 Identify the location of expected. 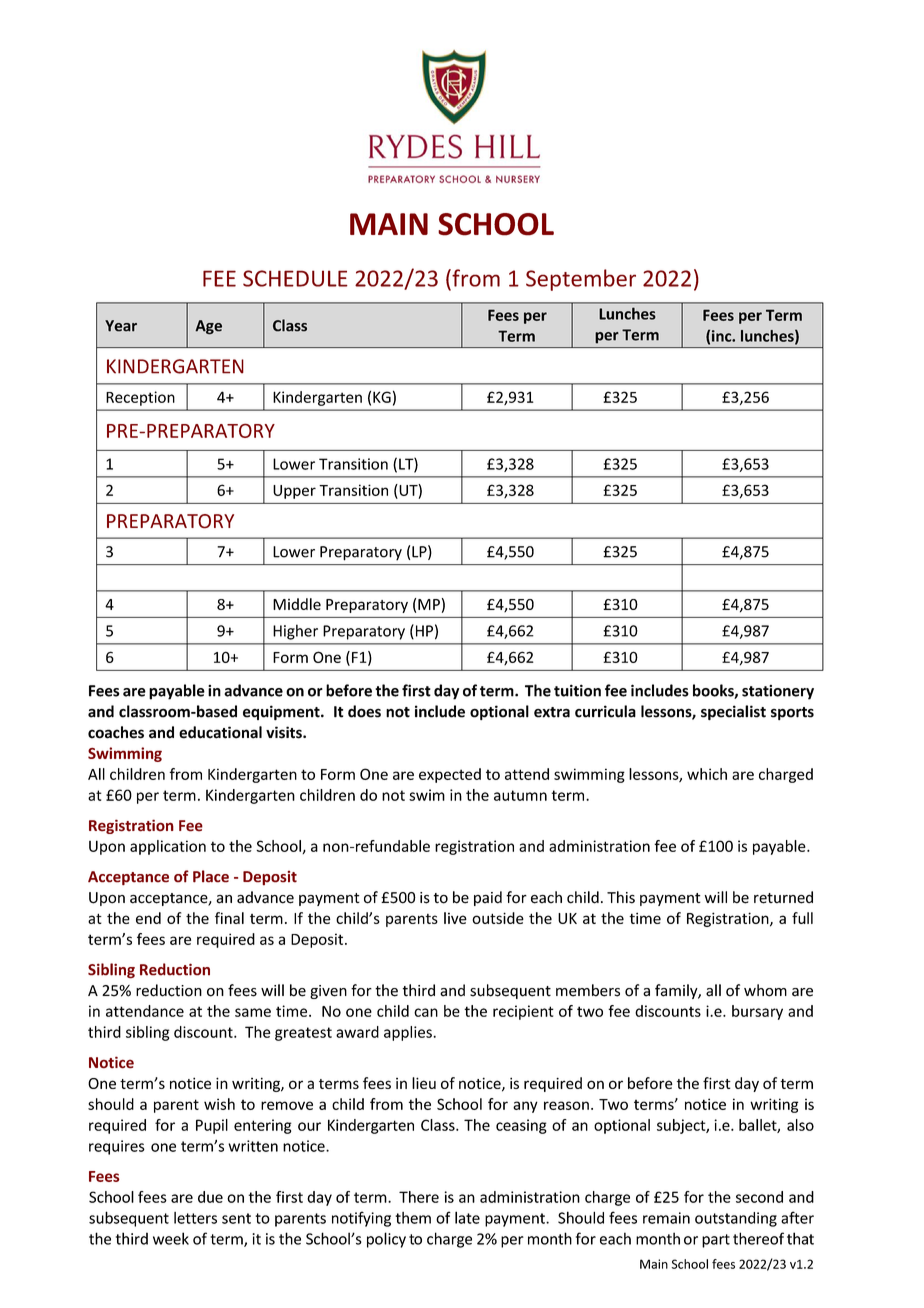
(450, 775).
